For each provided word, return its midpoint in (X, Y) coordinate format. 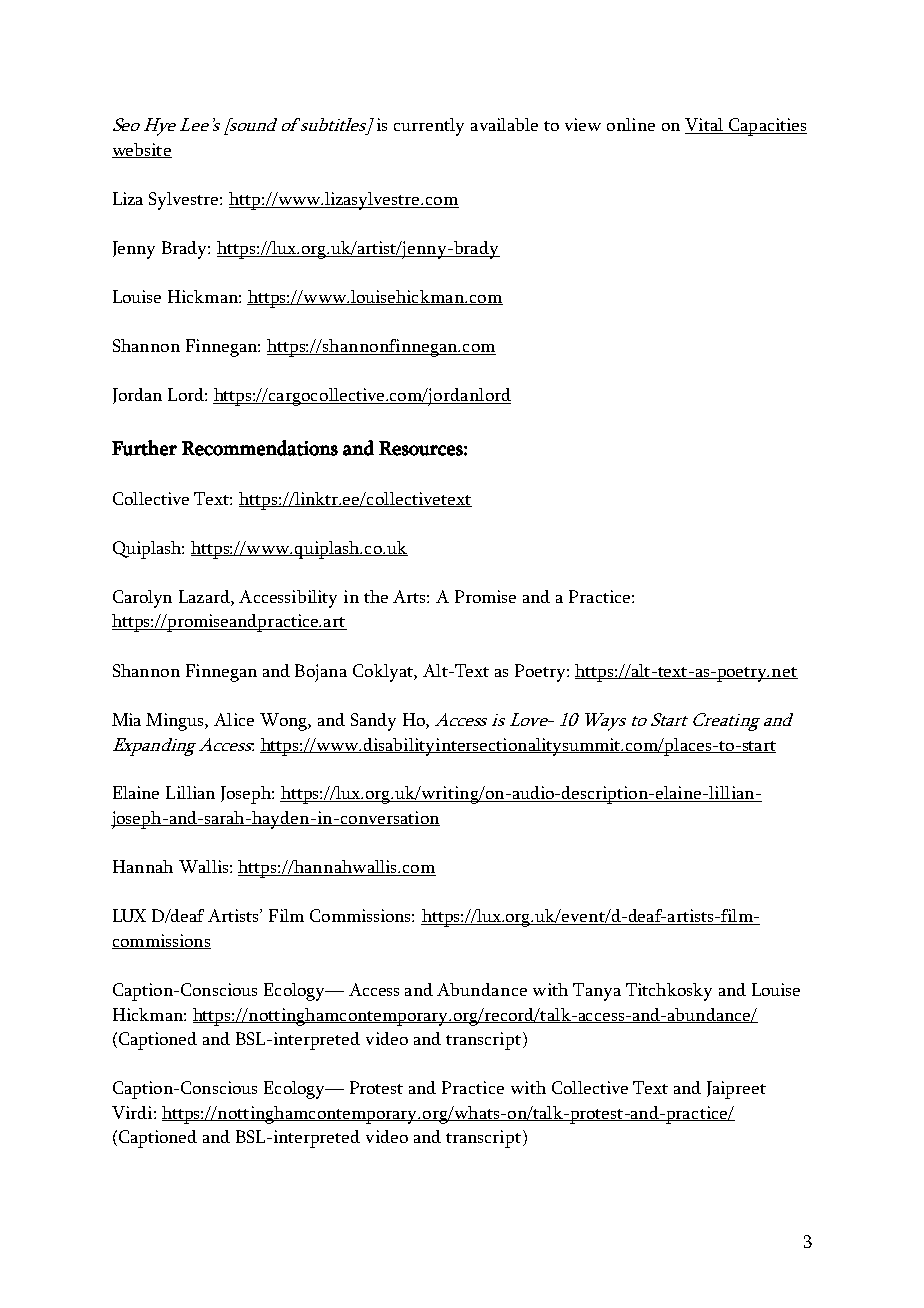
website (142, 150)
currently (429, 127)
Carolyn (142, 599)
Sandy (373, 722)
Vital (705, 126)
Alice (234, 719)
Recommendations (260, 448)
